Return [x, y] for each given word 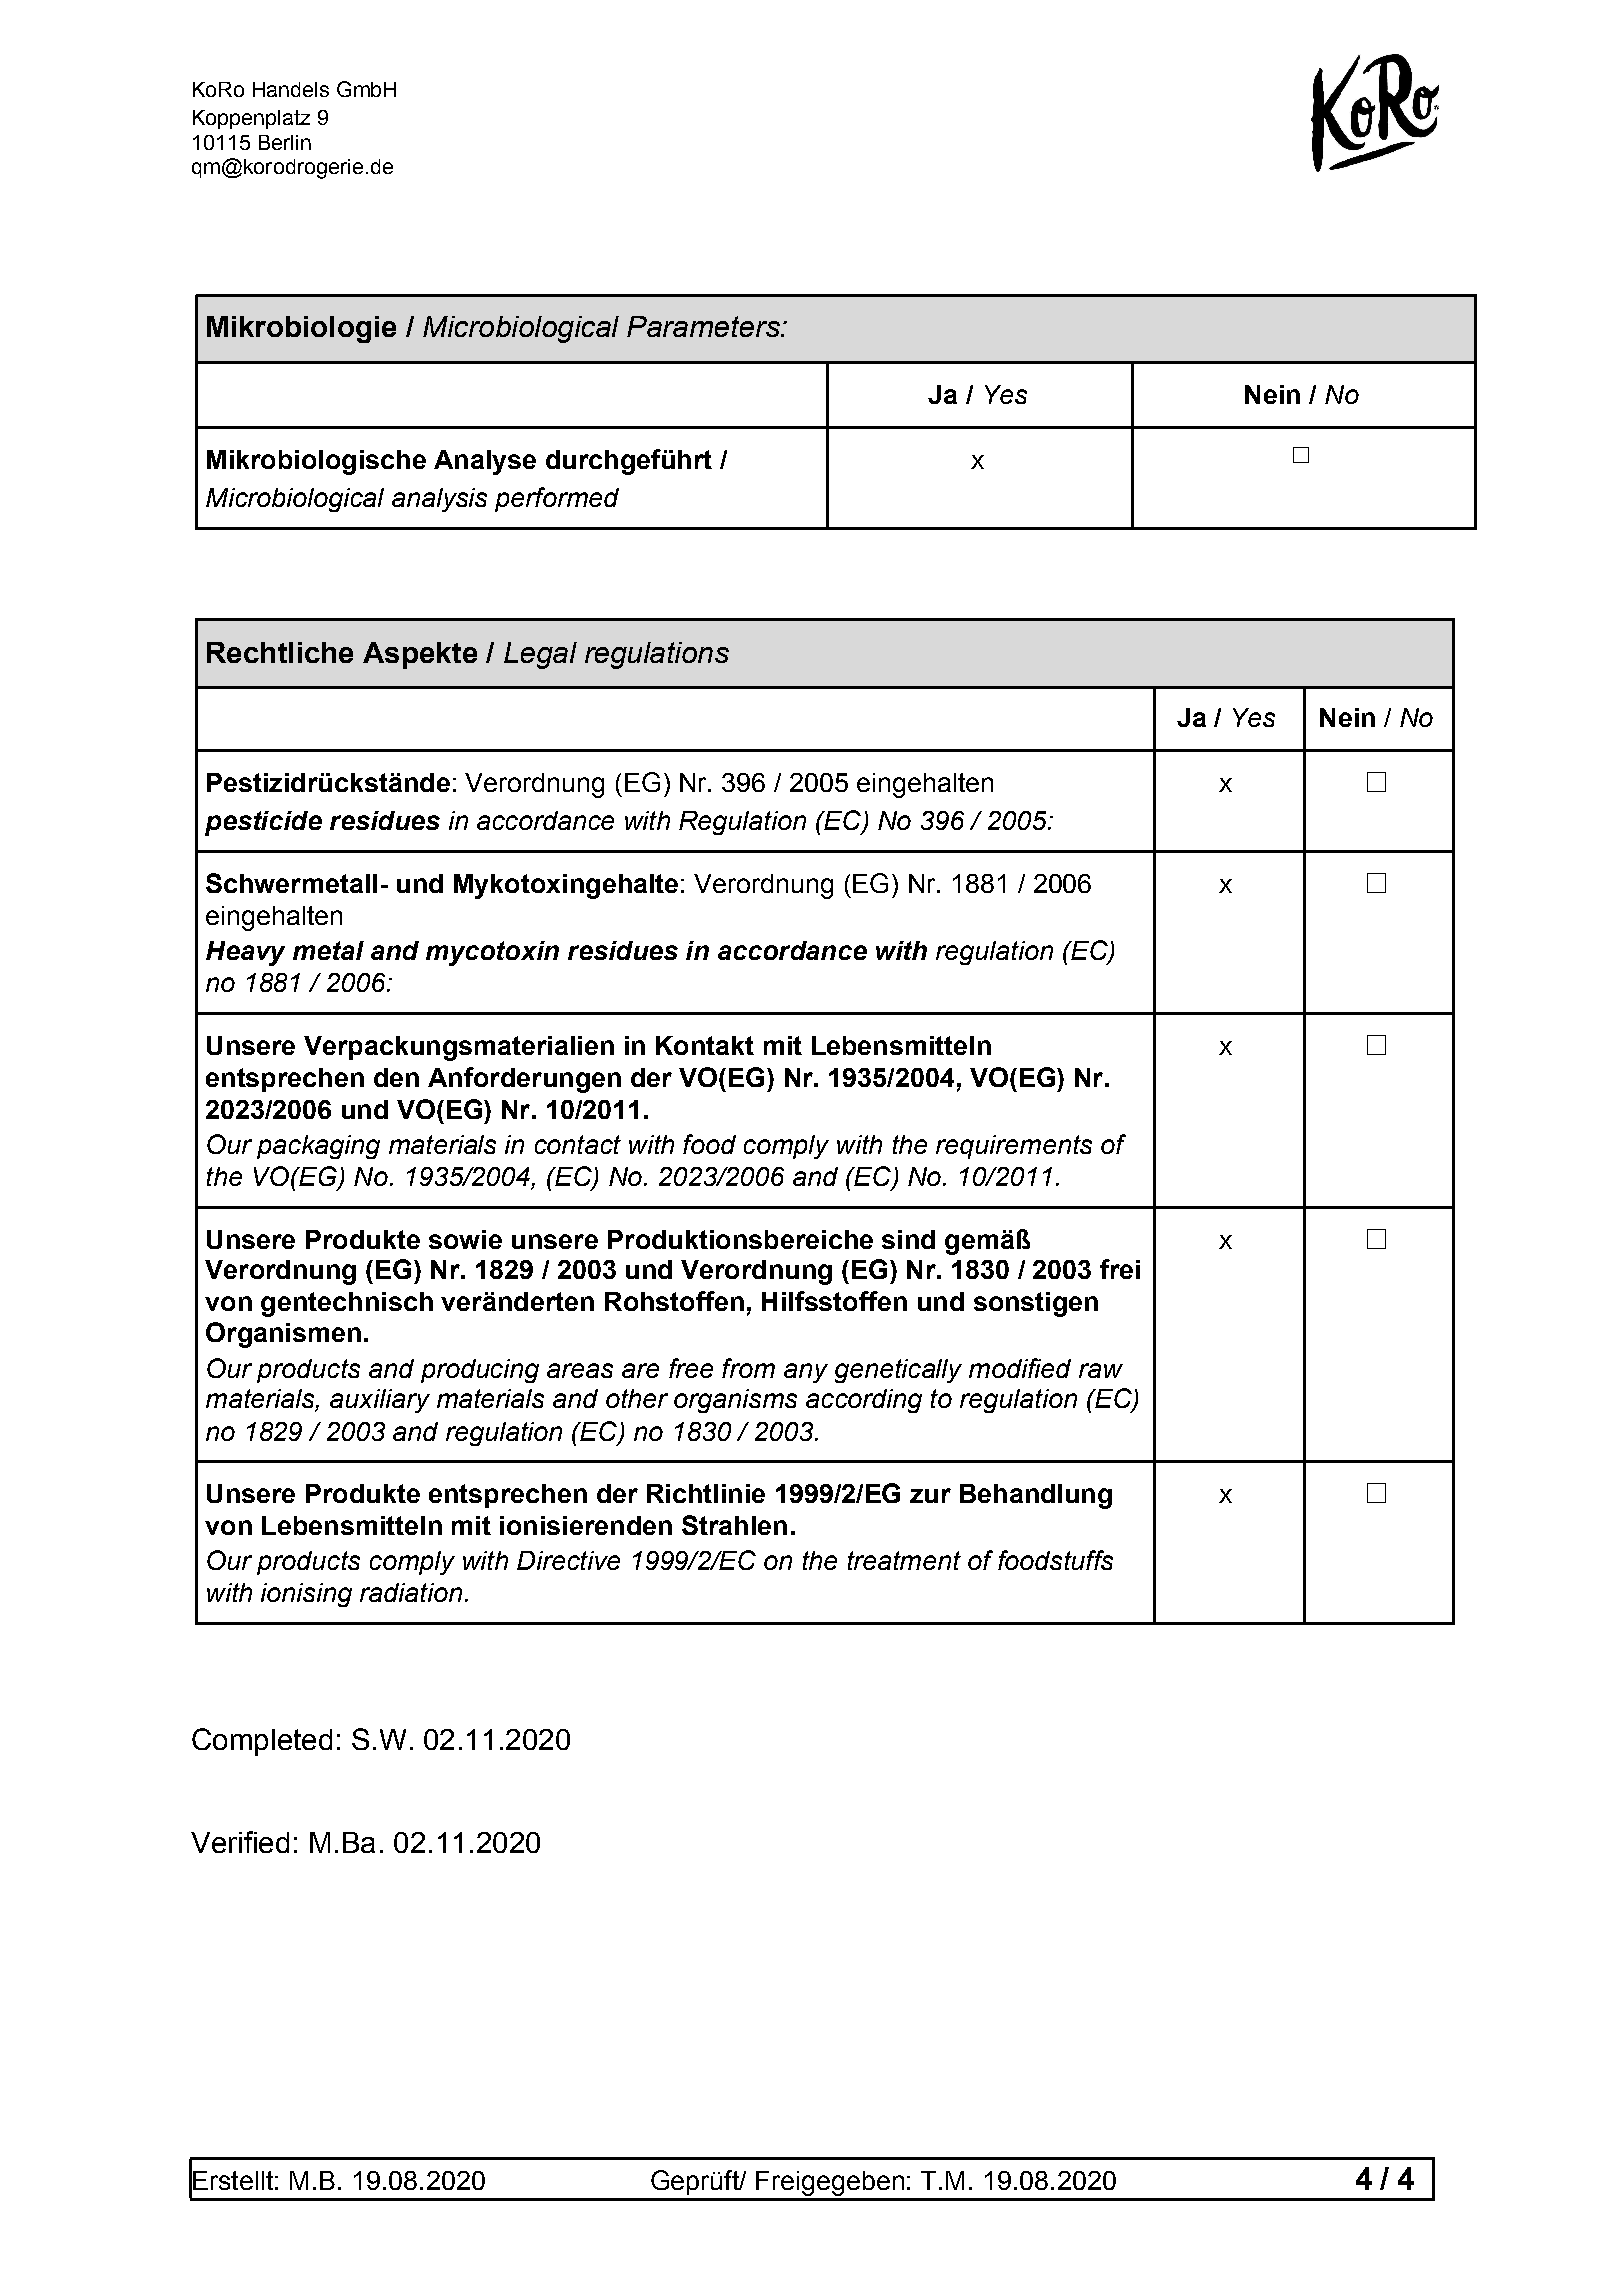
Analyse [485, 462]
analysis [439, 500]
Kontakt [705, 1045]
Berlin [285, 142]
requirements [1014, 1147]
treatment [904, 1560]
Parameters [704, 326]
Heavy [245, 953]
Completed [262, 1742]
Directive [568, 1560]
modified [1020, 1368]
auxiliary [380, 1401]
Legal [540, 655]
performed [557, 499]
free [691, 1368]
